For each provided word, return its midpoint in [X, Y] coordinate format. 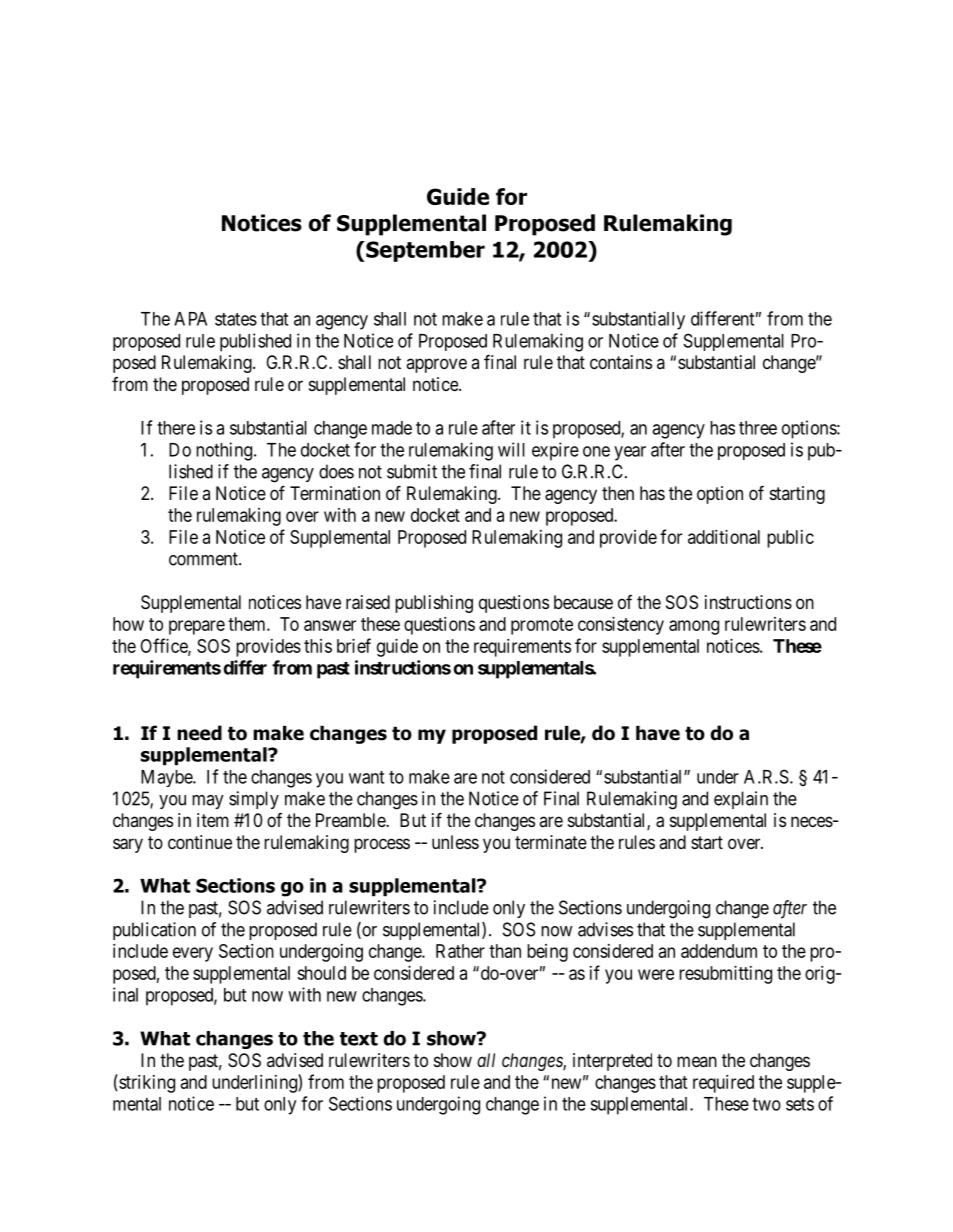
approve [436, 365]
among [694, 627]
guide [397, 648]
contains [621, 362]
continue [200, 842]
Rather [460, 951]
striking [146, 1083]
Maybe [167, 778]
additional [724, 537]
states [236, 319]
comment [204, 559]
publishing [434, 604]
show [453, 1060]
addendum [719, 951]
